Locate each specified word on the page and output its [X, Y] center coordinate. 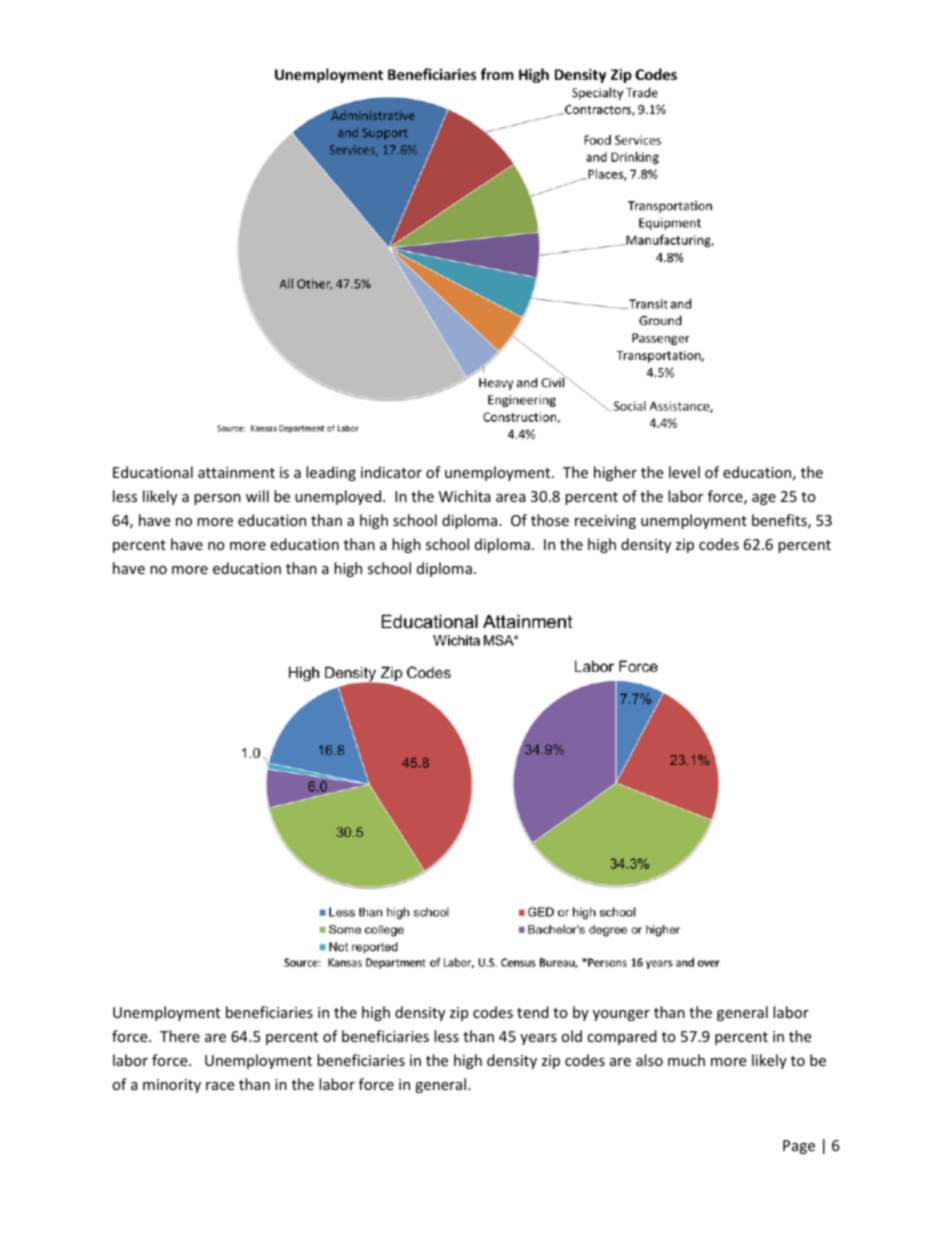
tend [533, 1012]
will [257, 496]
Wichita [465, 496]
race [220, 1086]
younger [621, 1015]
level [684, 472]
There [180, 1036]
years [538, 1039]
